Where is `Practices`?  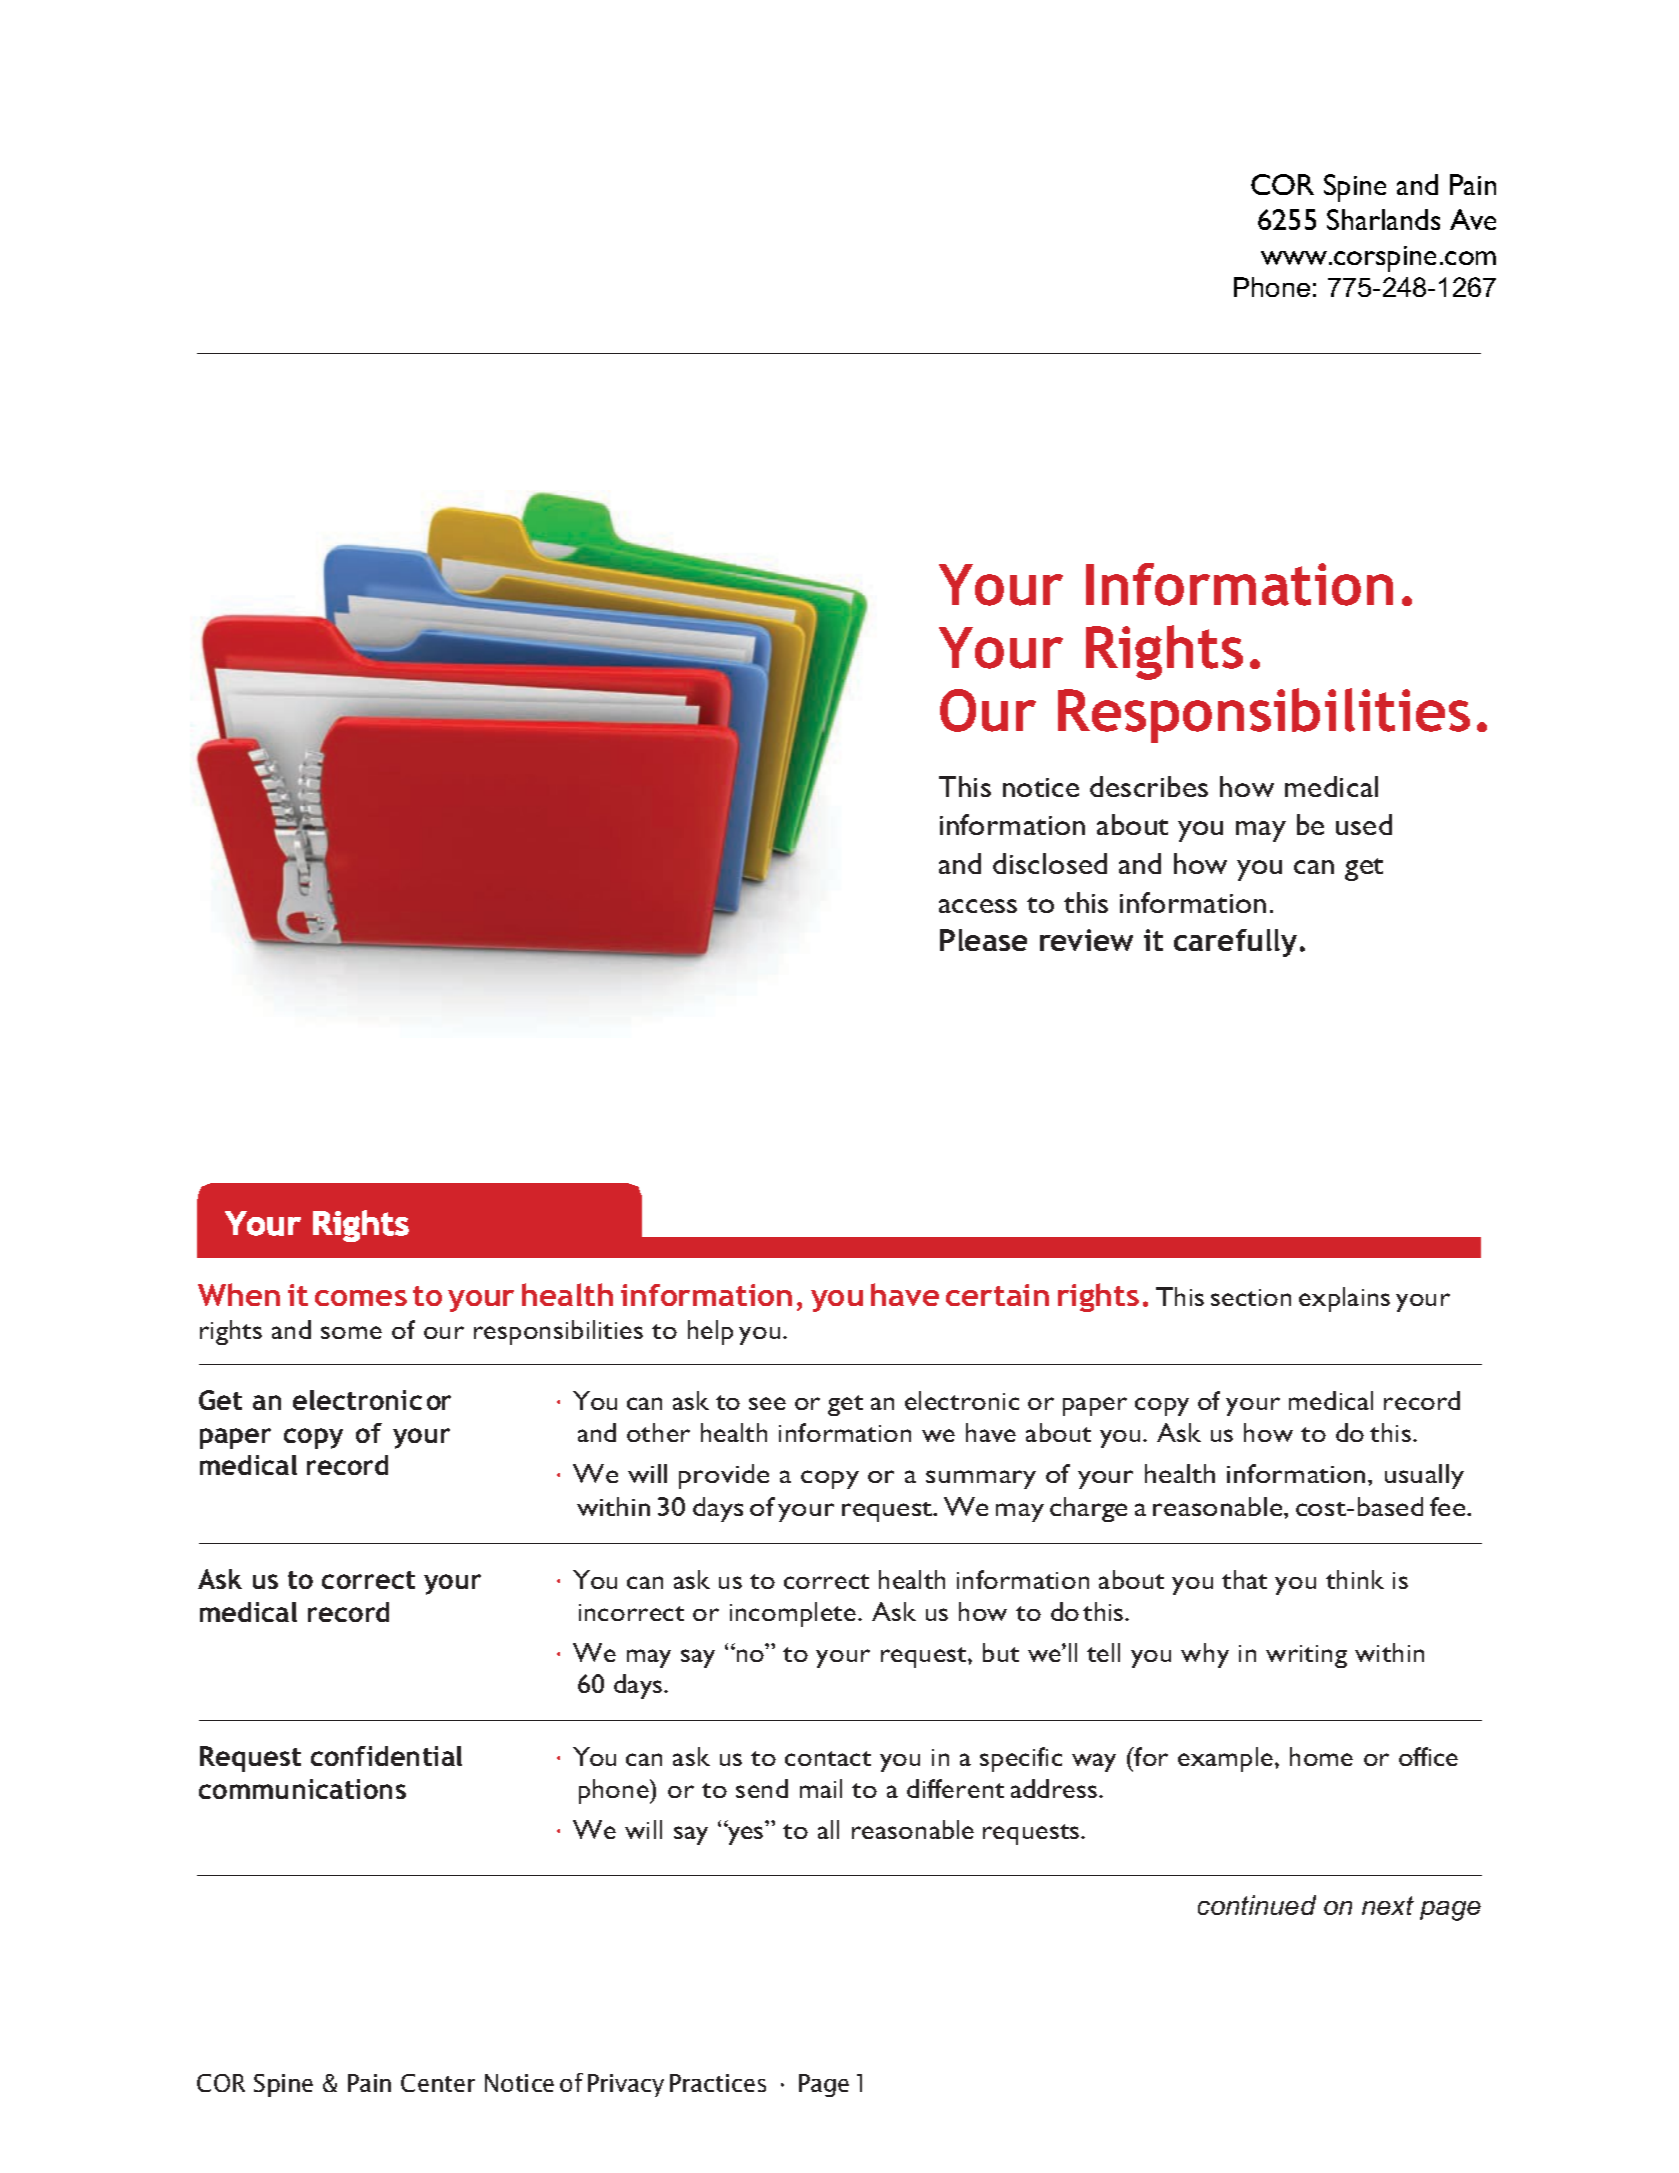 Practices is located at coordinates (718, 2083).
